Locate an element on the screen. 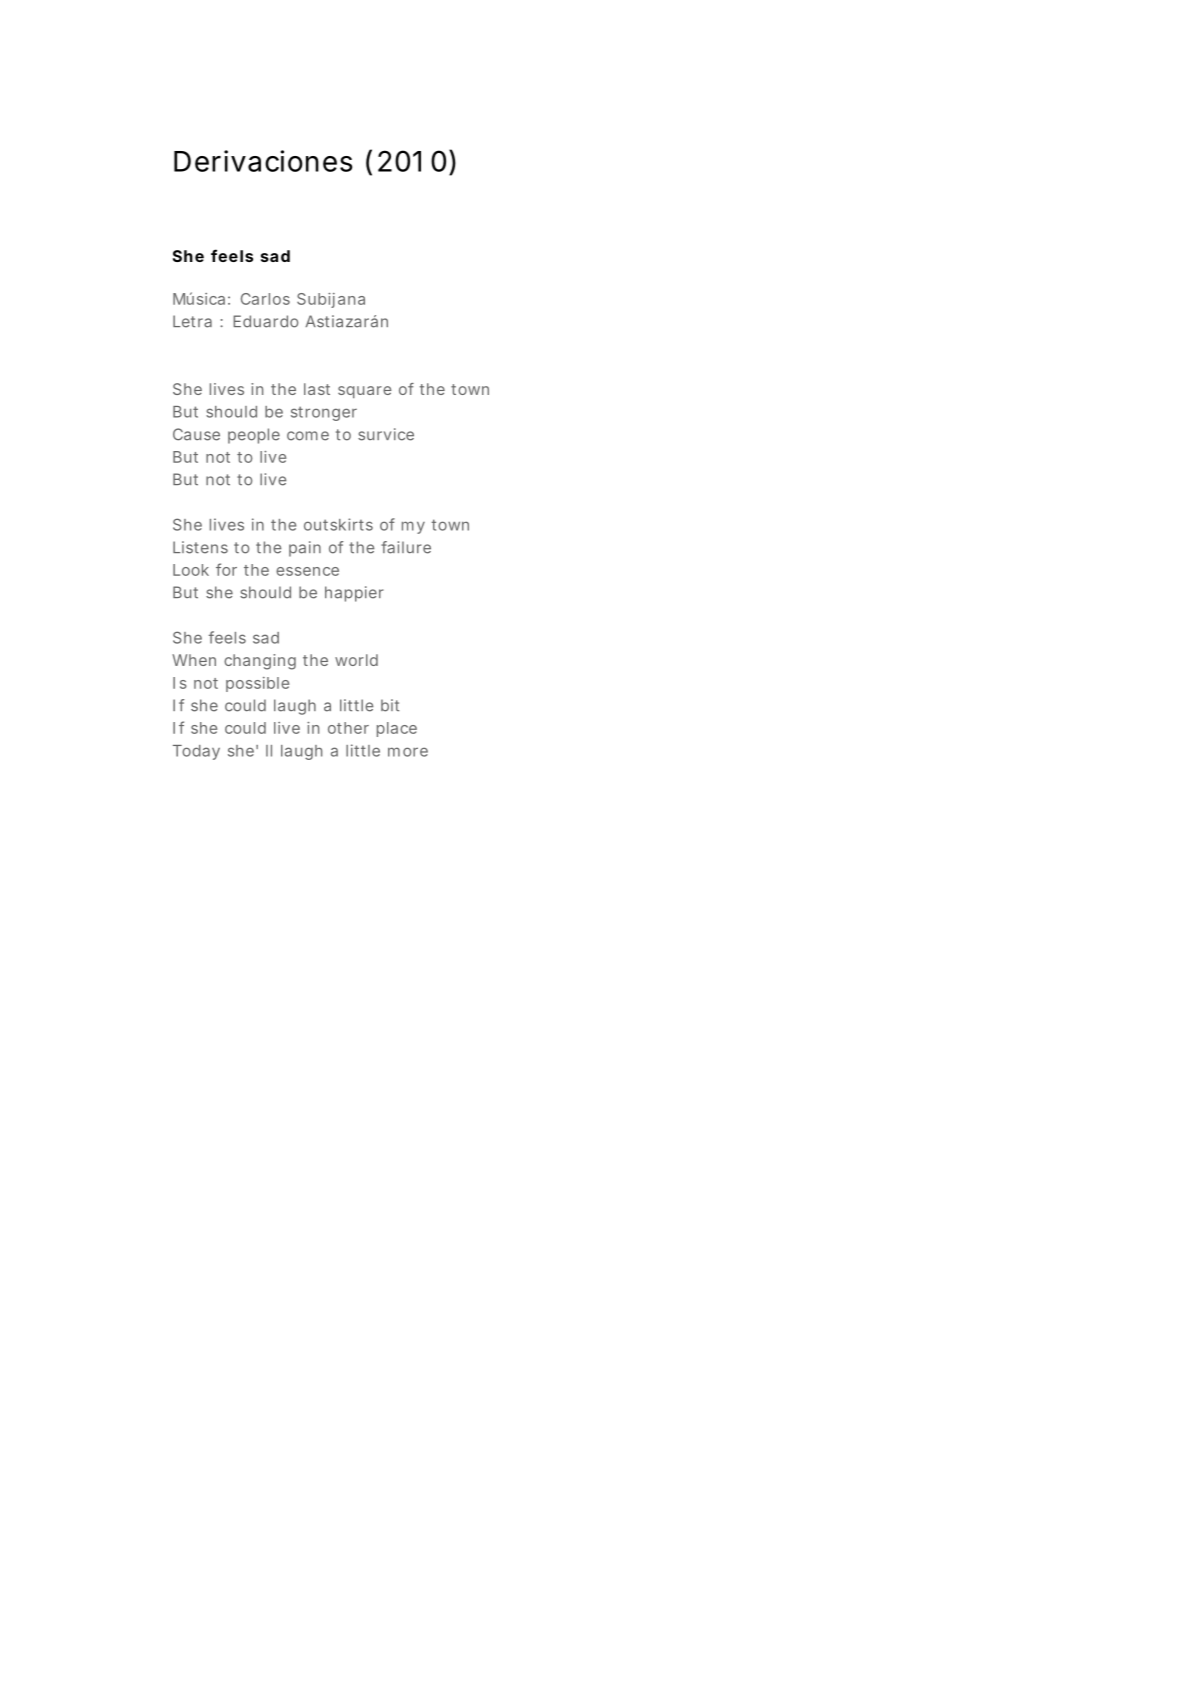 The image size is (1203, 1701). other is located at coordinates (348, 728).
